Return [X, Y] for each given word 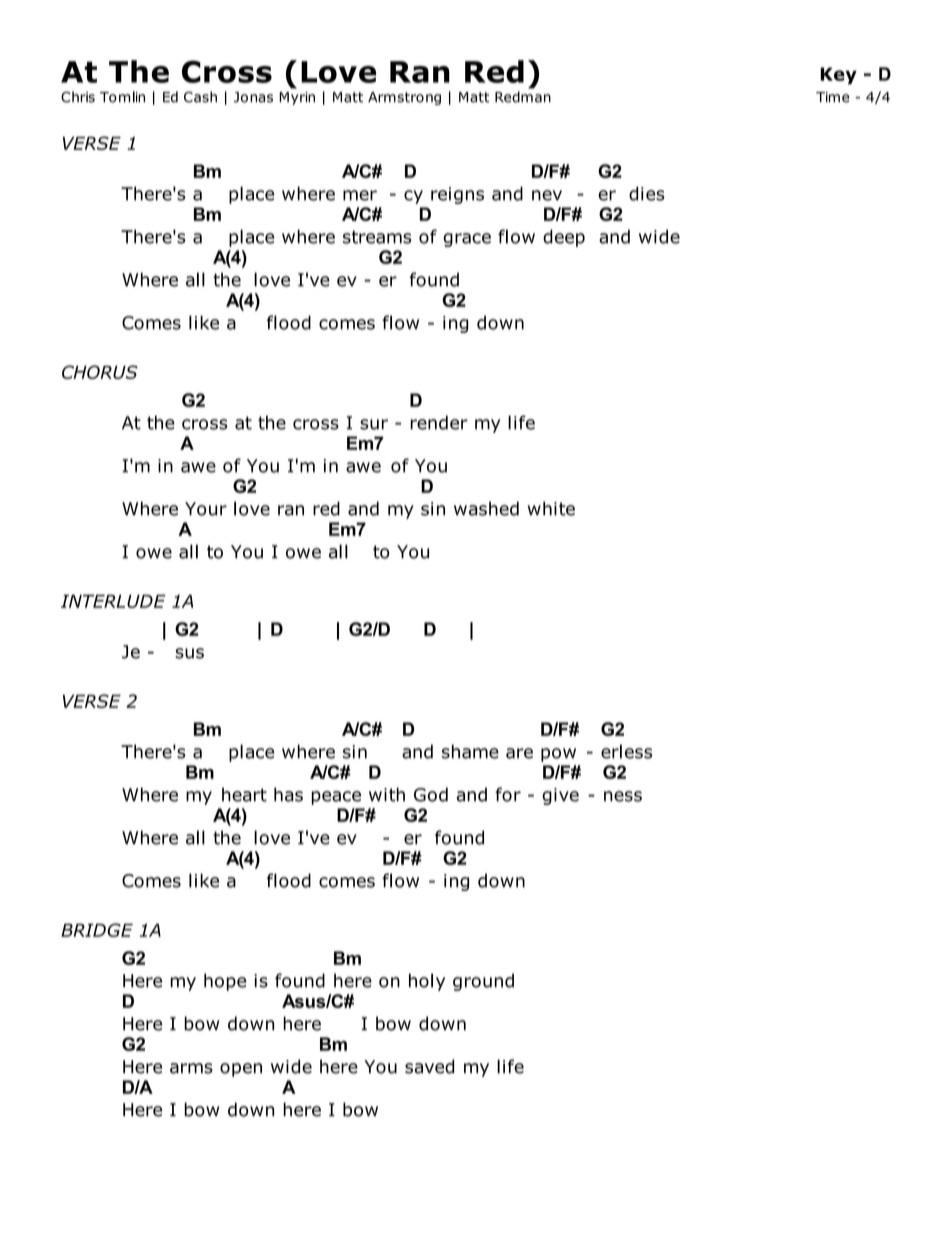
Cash [200, 97]
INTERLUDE [113, 601]
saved [429, 1066]
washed [486, 508]
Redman [523, 97]
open [241, 1070]
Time [833, 97]
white [551, 508]
